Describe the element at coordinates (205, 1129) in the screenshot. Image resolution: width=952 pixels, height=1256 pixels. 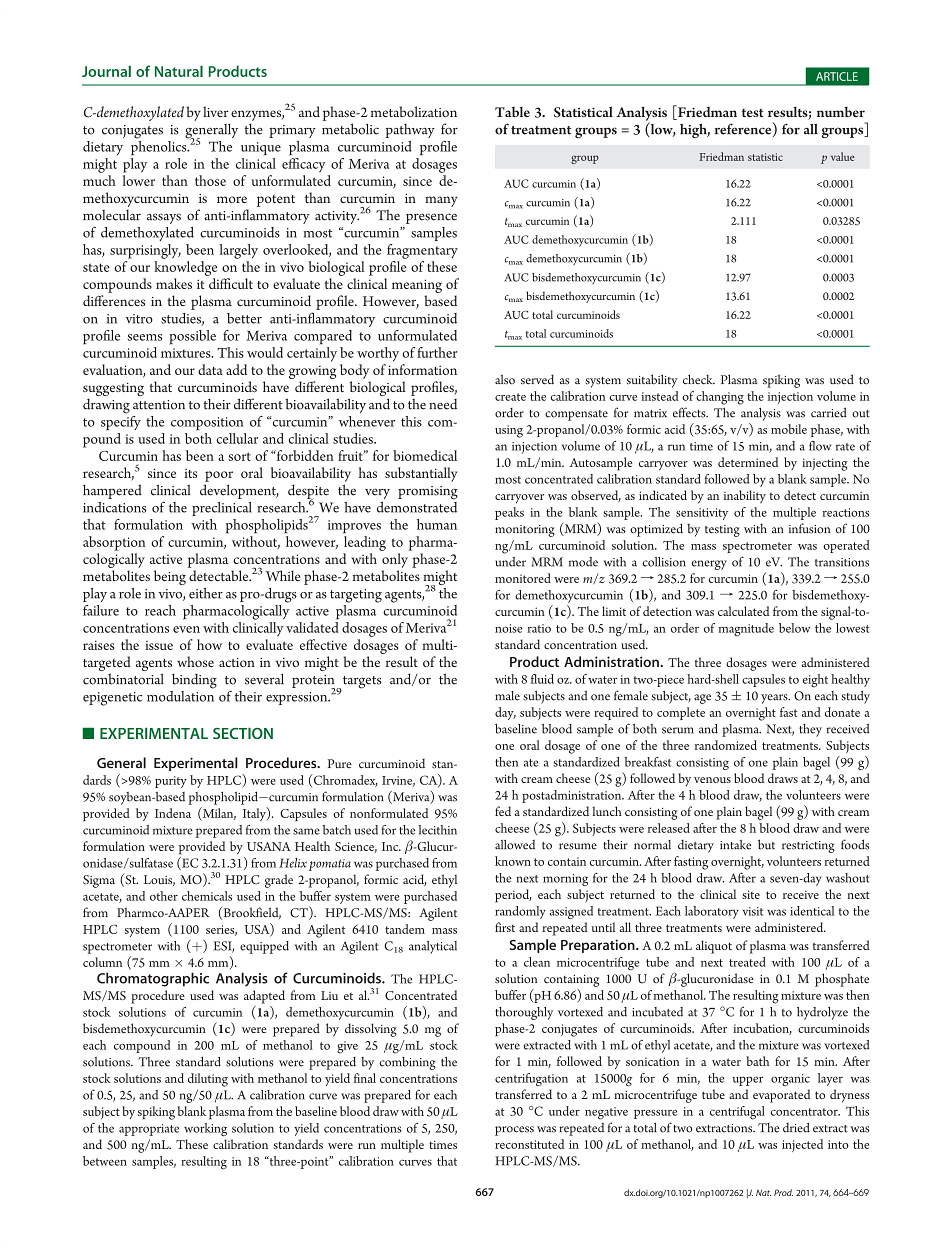
I see `working` at that location.
